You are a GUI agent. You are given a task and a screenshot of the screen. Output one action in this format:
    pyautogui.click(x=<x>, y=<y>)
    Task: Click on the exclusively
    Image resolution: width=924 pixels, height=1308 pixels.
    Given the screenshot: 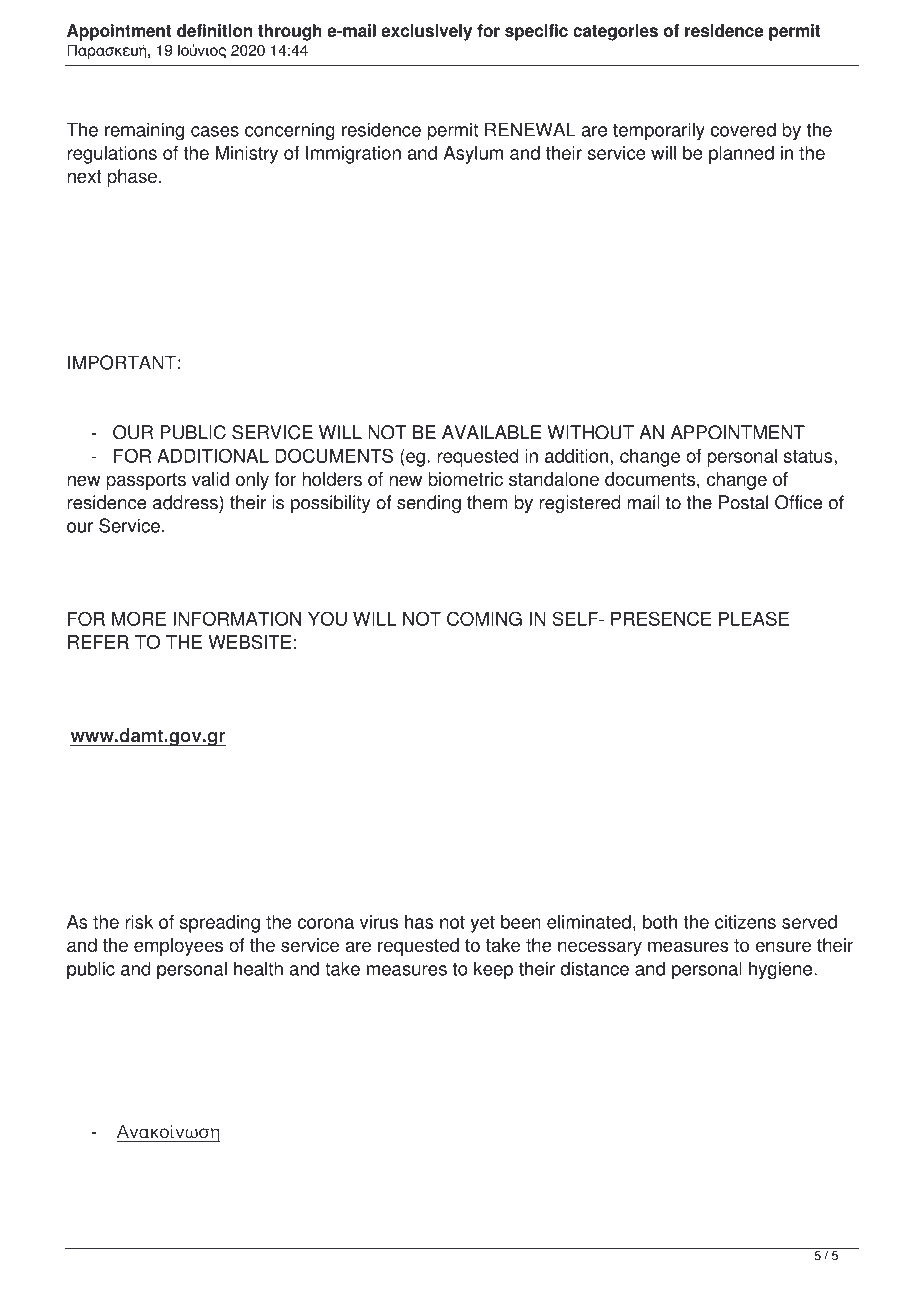 What is the action you would take?
    pyautogui.click(x=426, y=32)
